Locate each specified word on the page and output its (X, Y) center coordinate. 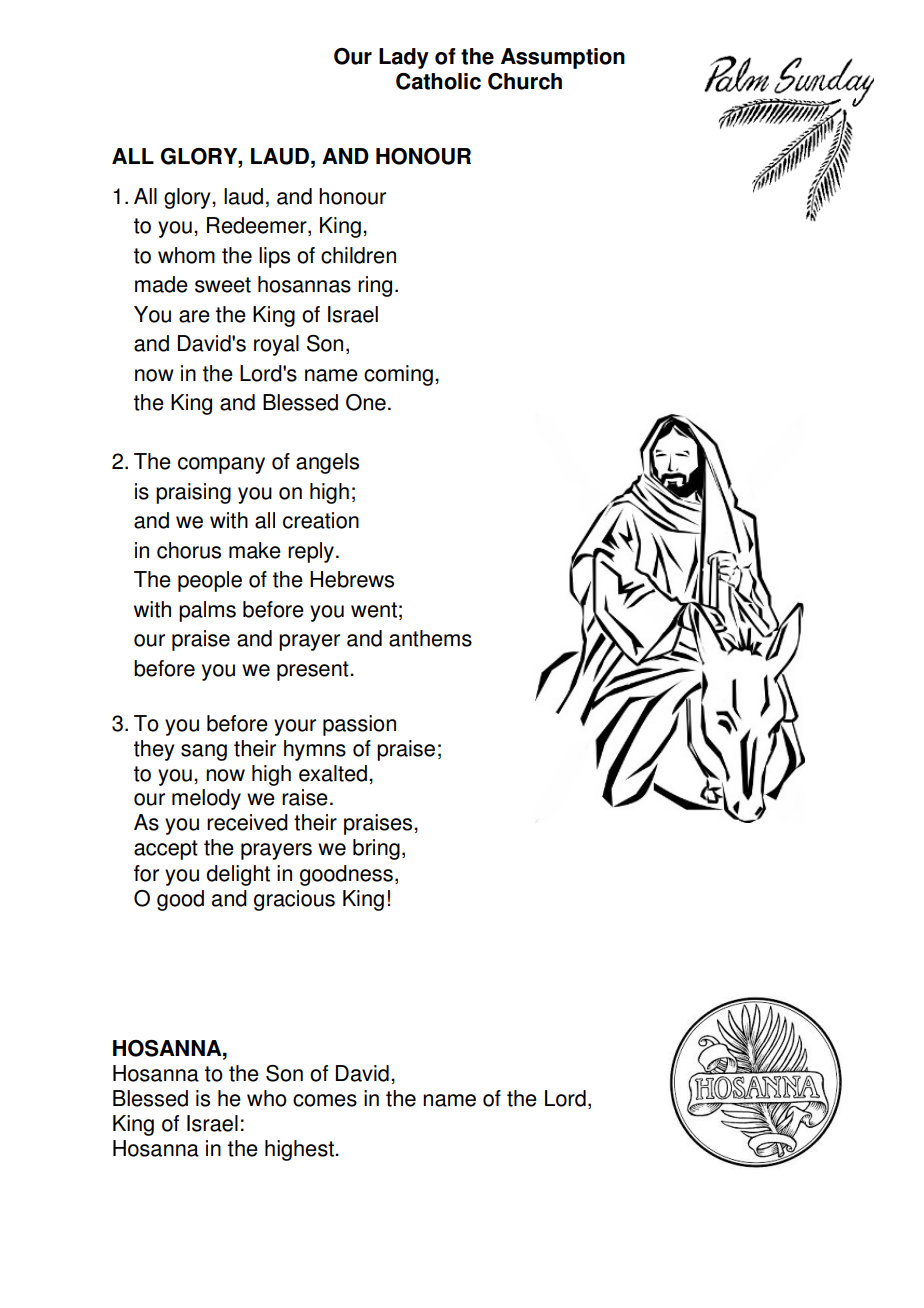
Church (525, 81)
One (366, 402)
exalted (334, 773)
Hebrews (352, 579)
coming (398, 375)
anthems (430, 638)
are (194, 316)
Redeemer (258, 226)
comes (325, 1100)
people (210, 581)
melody (206, 799)
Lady (404, 58)
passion (359, 725)
